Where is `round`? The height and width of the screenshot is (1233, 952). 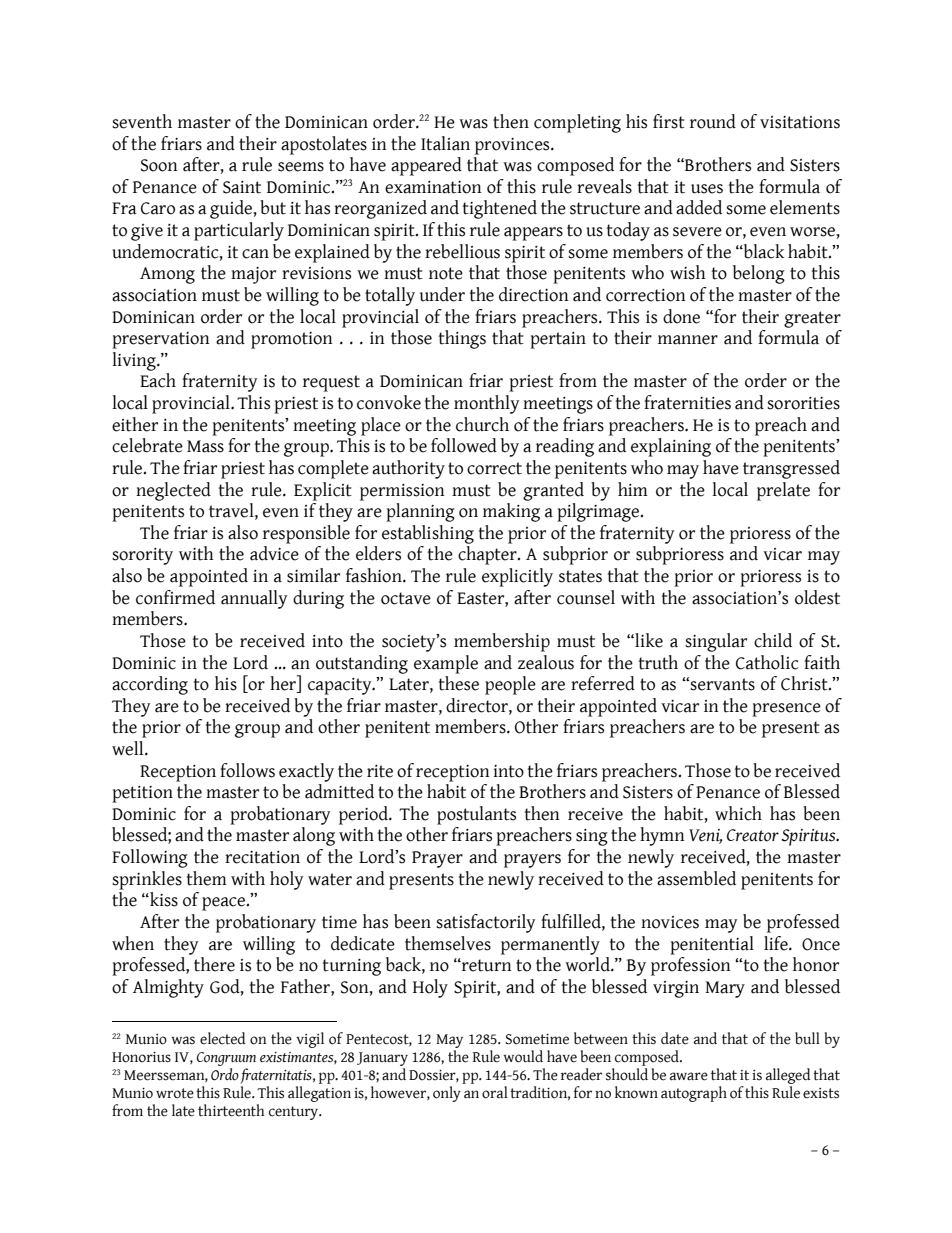
round is located at coordinates (713, 121).
